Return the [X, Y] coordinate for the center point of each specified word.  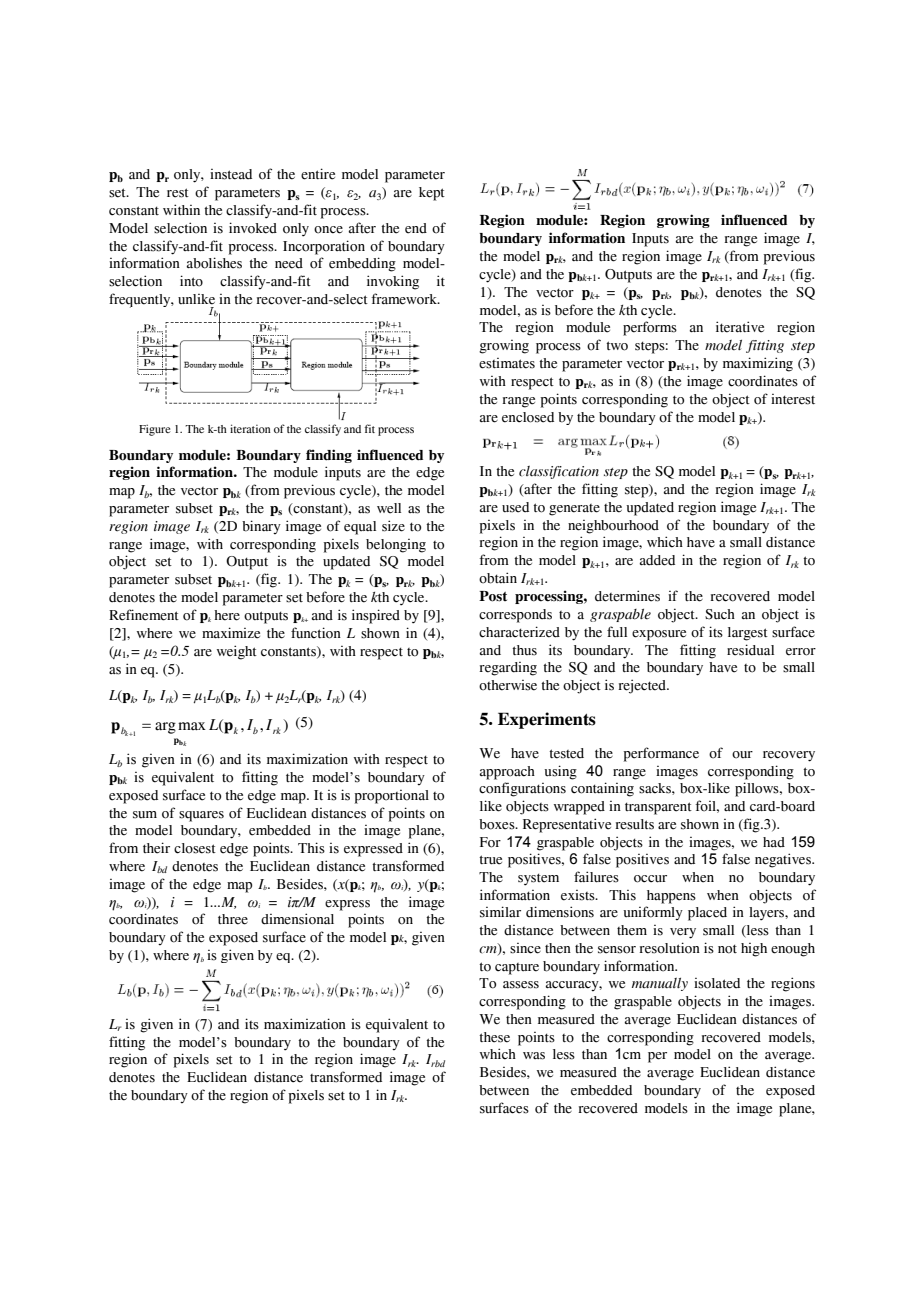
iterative [740, 327]
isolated [717, 983]
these [494, 1037]
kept [432, 194]
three [233, 919]
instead [231, 174]
